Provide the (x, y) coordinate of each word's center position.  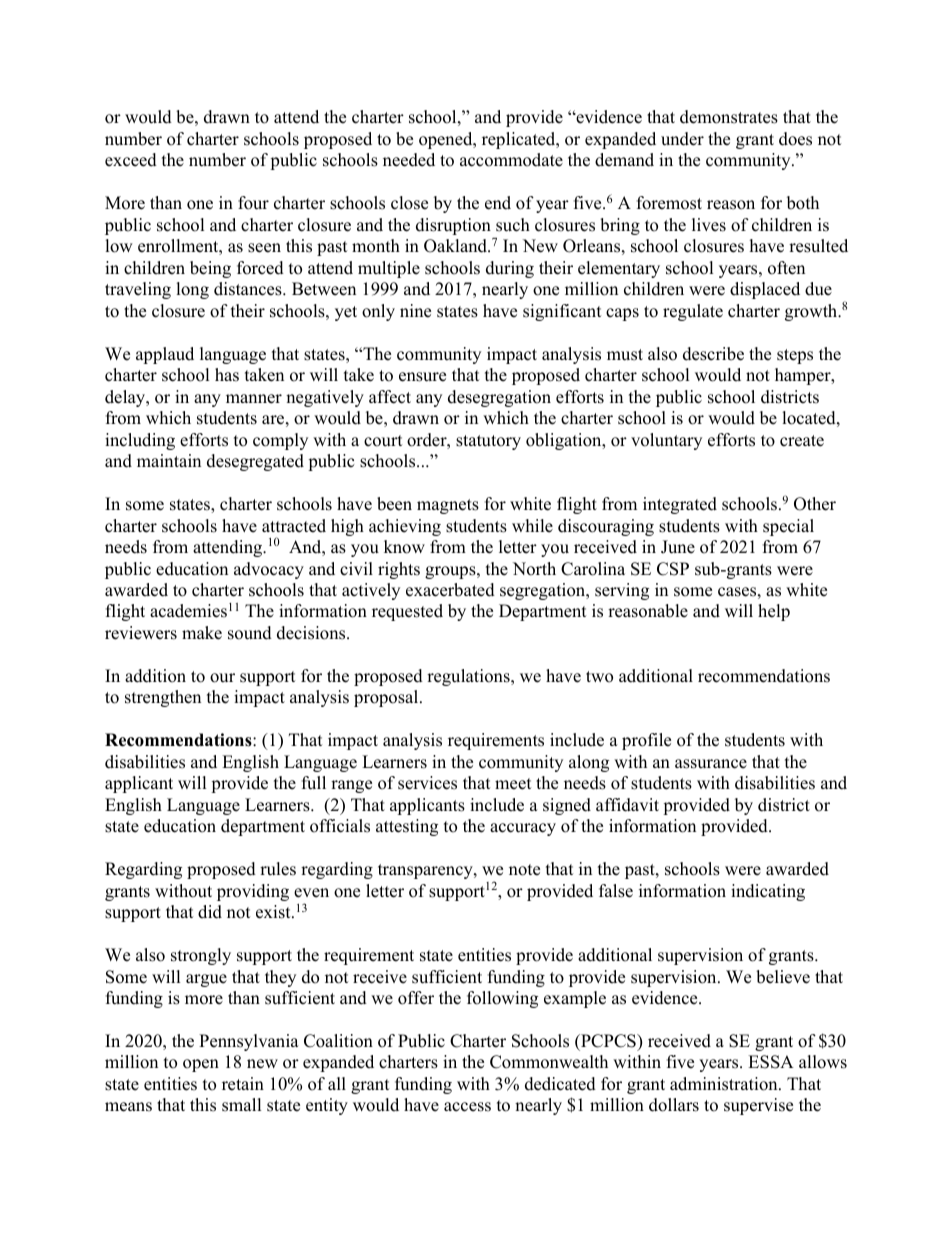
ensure (422, 377)
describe (713, 354)
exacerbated (450, 590)
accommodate (511, 160)
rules (278, 869)
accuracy (523, 829)
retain (243, 1084)
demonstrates (729, 117)
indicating (768, 892)
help (774, 612)
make (202, 633)
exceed (131, 160)
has (227, 375)
